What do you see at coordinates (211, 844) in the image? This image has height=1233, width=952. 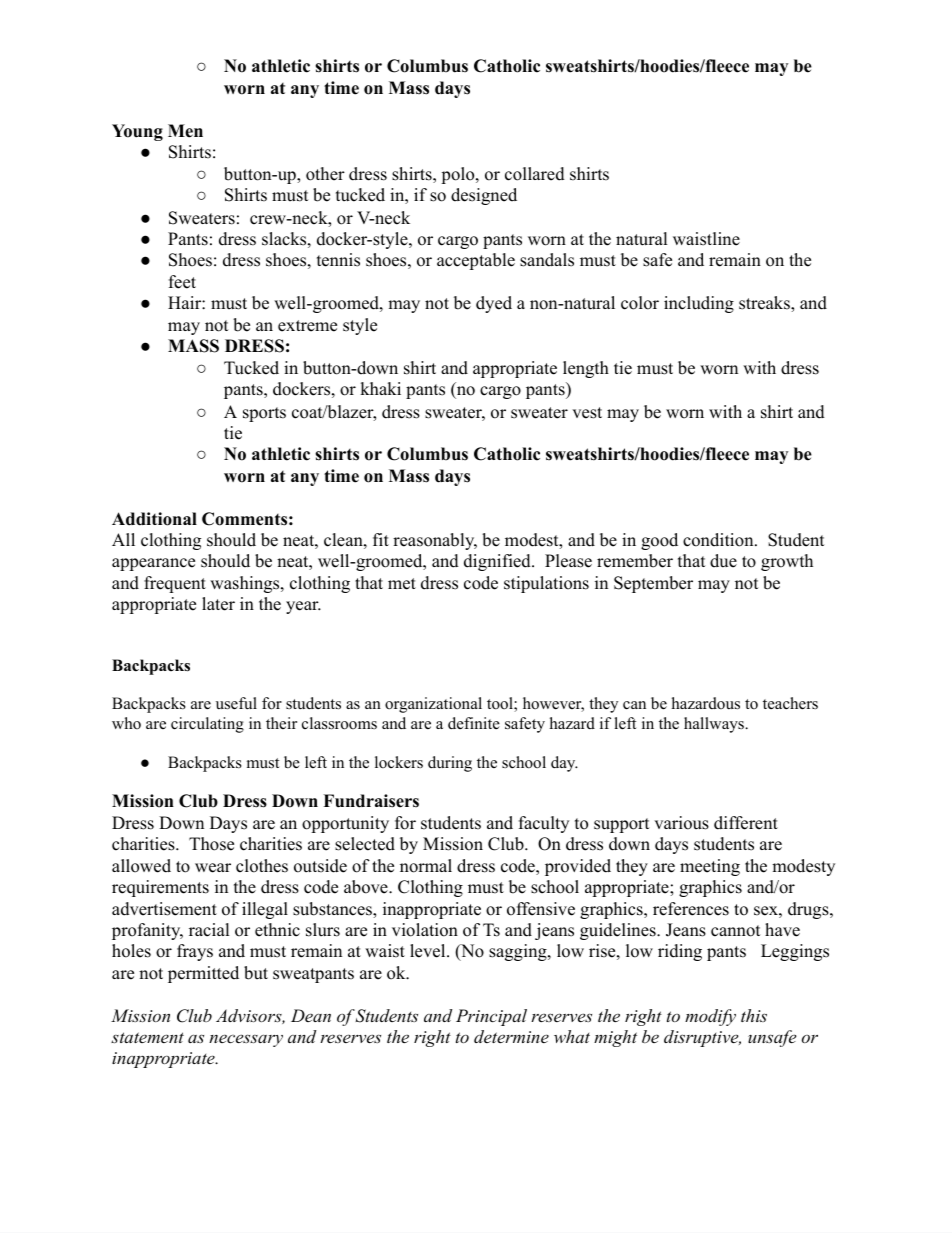 I see `Those` at bounding box center [211, 844].
